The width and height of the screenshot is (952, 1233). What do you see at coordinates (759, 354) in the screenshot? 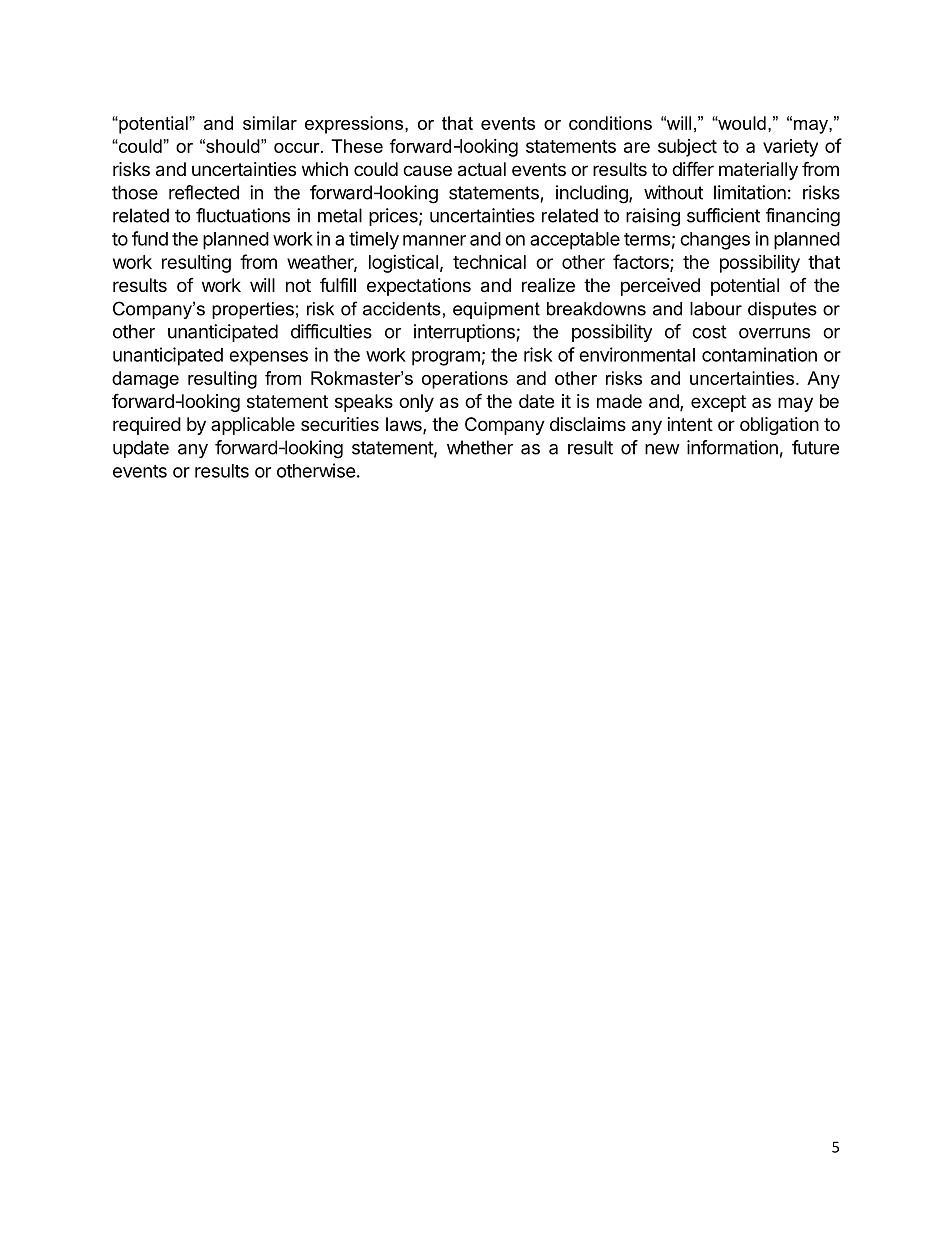
I see `contamination` at bounding box center [759, 354].
